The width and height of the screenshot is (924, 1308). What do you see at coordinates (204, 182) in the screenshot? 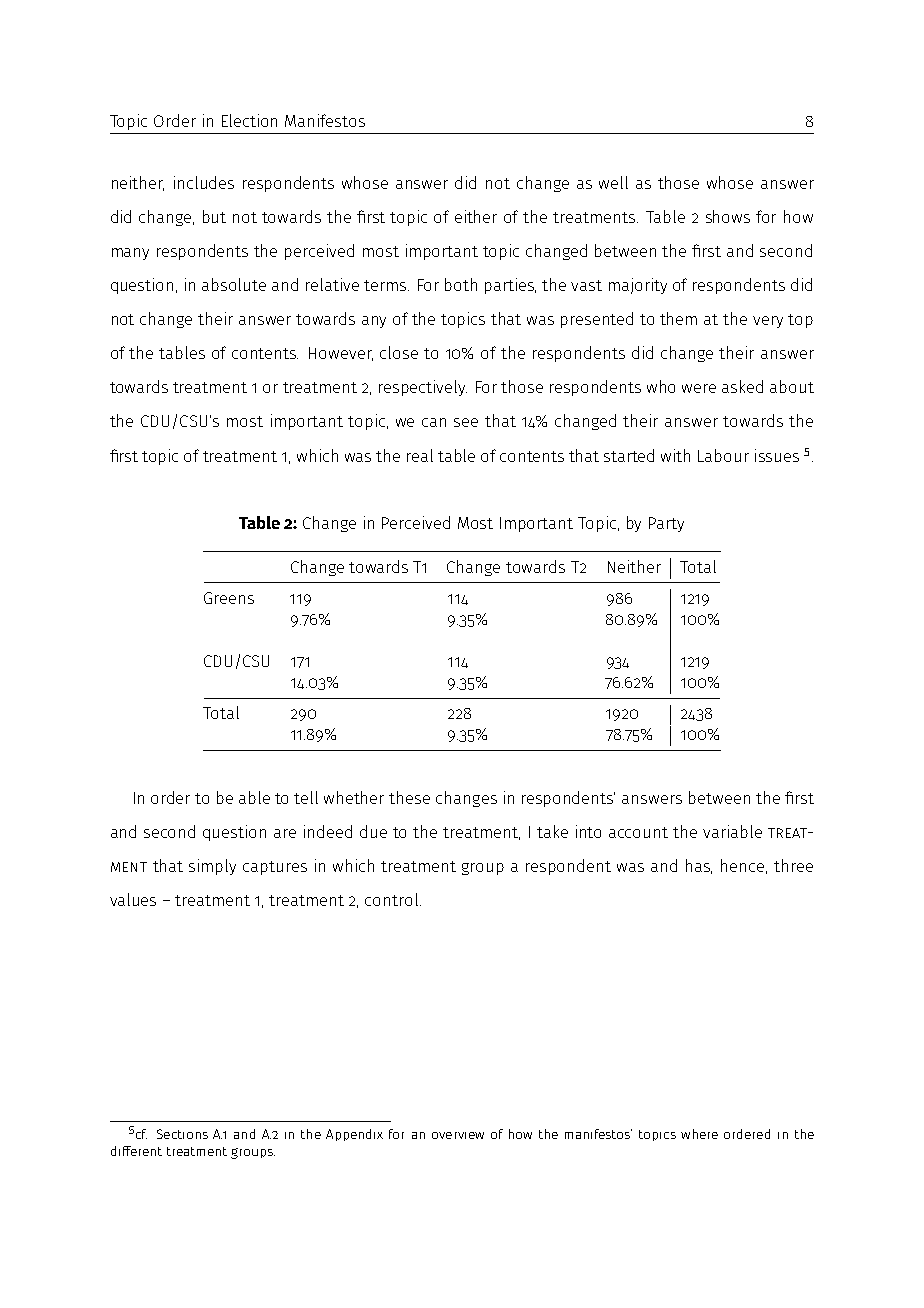
I see `includes` at bounding box center [204, 182].
